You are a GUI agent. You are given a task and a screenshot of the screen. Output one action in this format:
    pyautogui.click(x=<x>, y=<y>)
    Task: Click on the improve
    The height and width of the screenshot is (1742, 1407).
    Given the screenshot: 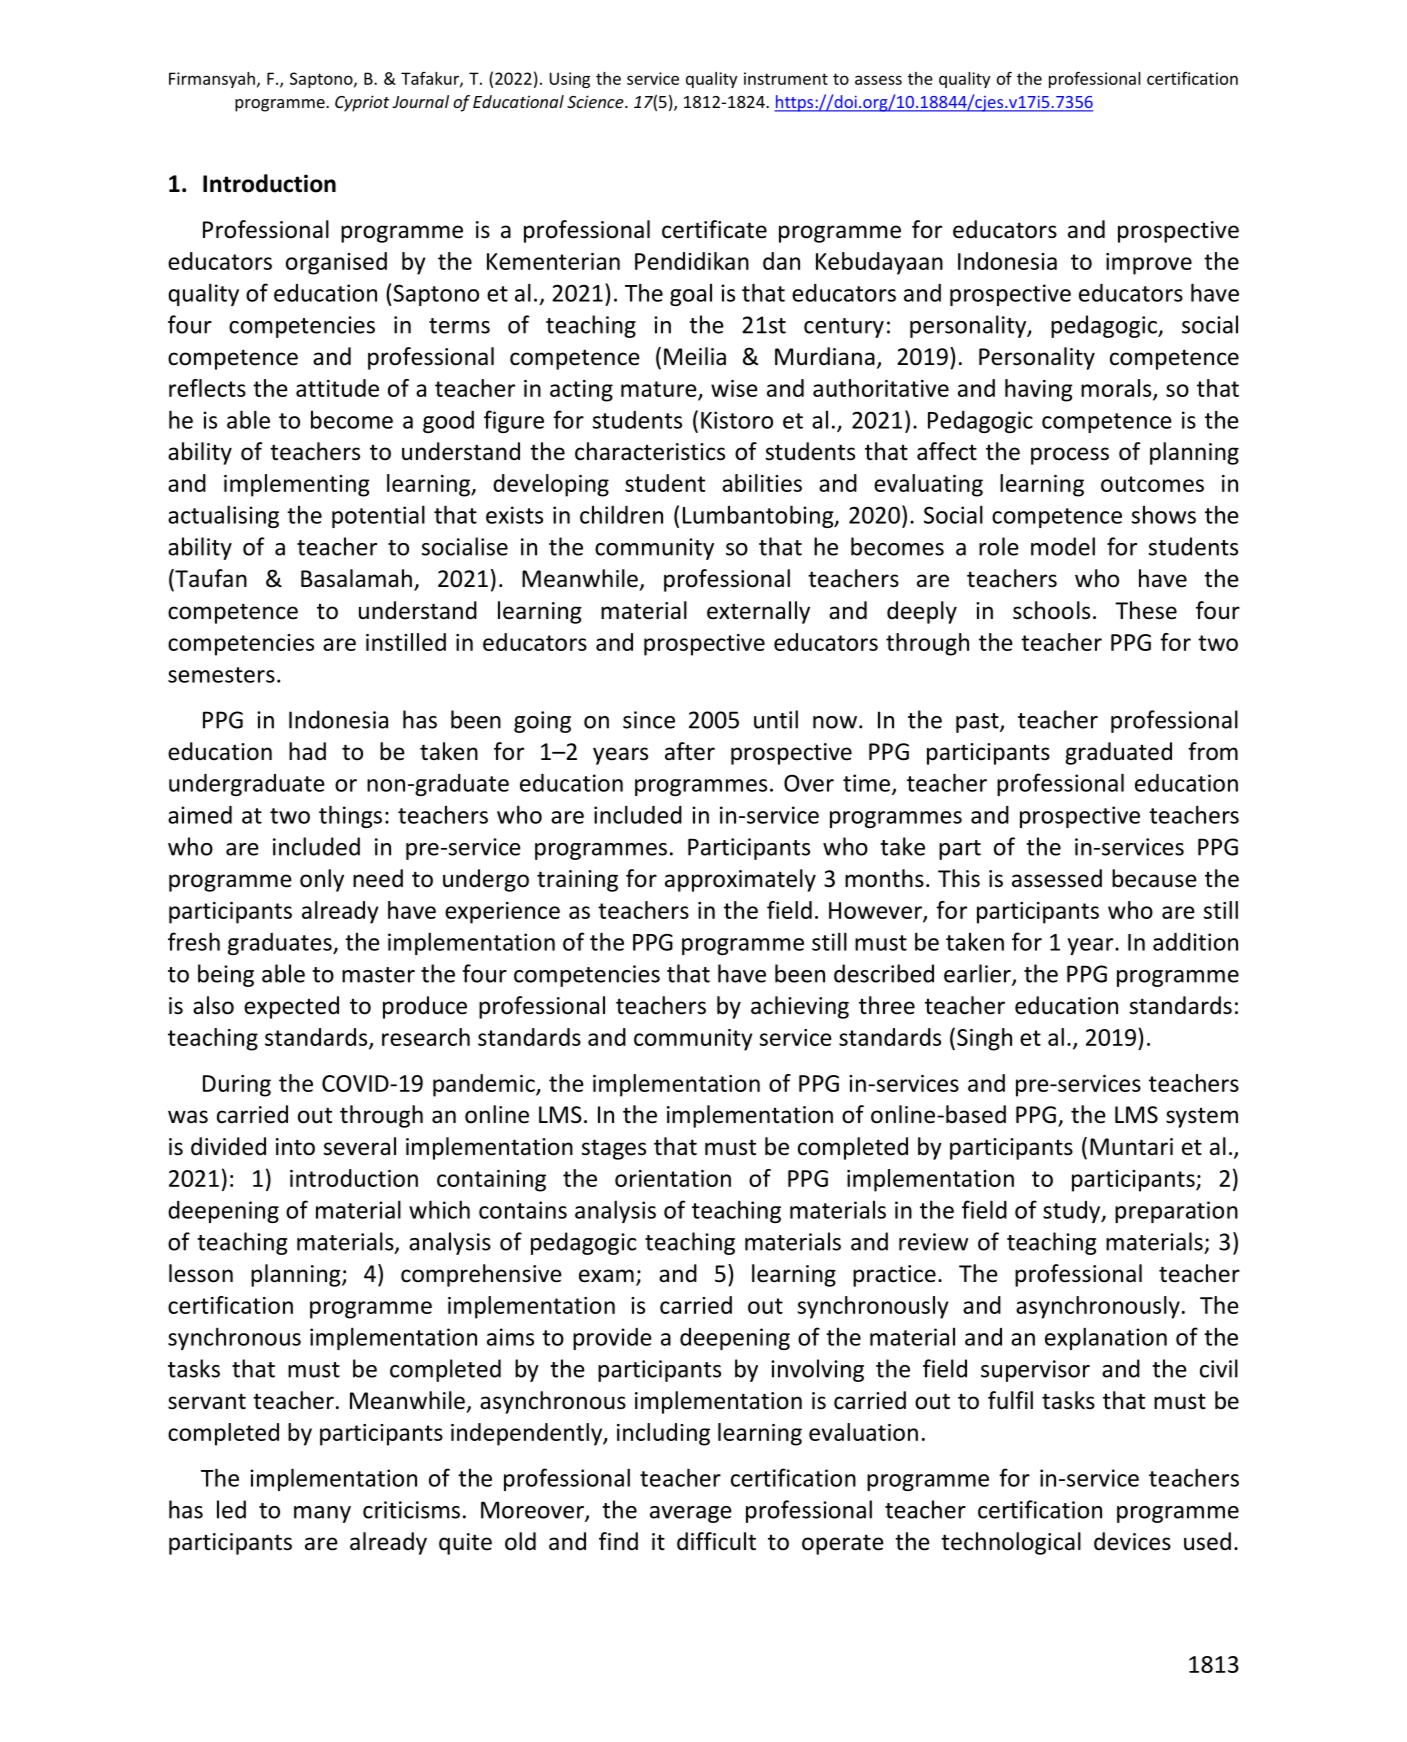 What is the action you would take?
    pyautogui.click(x=1149, y=264)
